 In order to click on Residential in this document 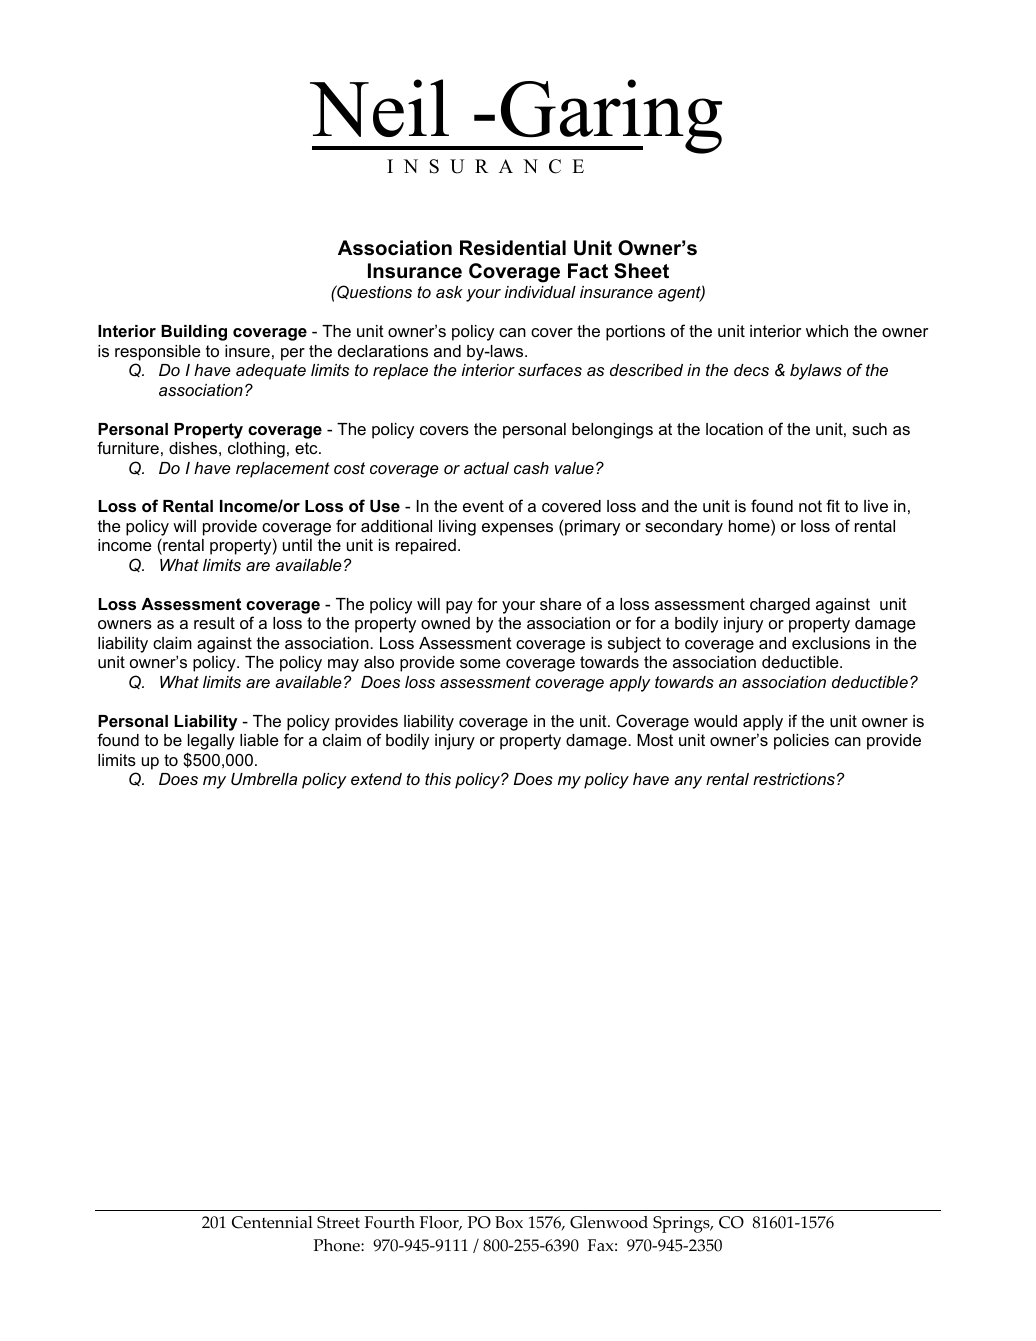, I will do `click(513, 248)`.
